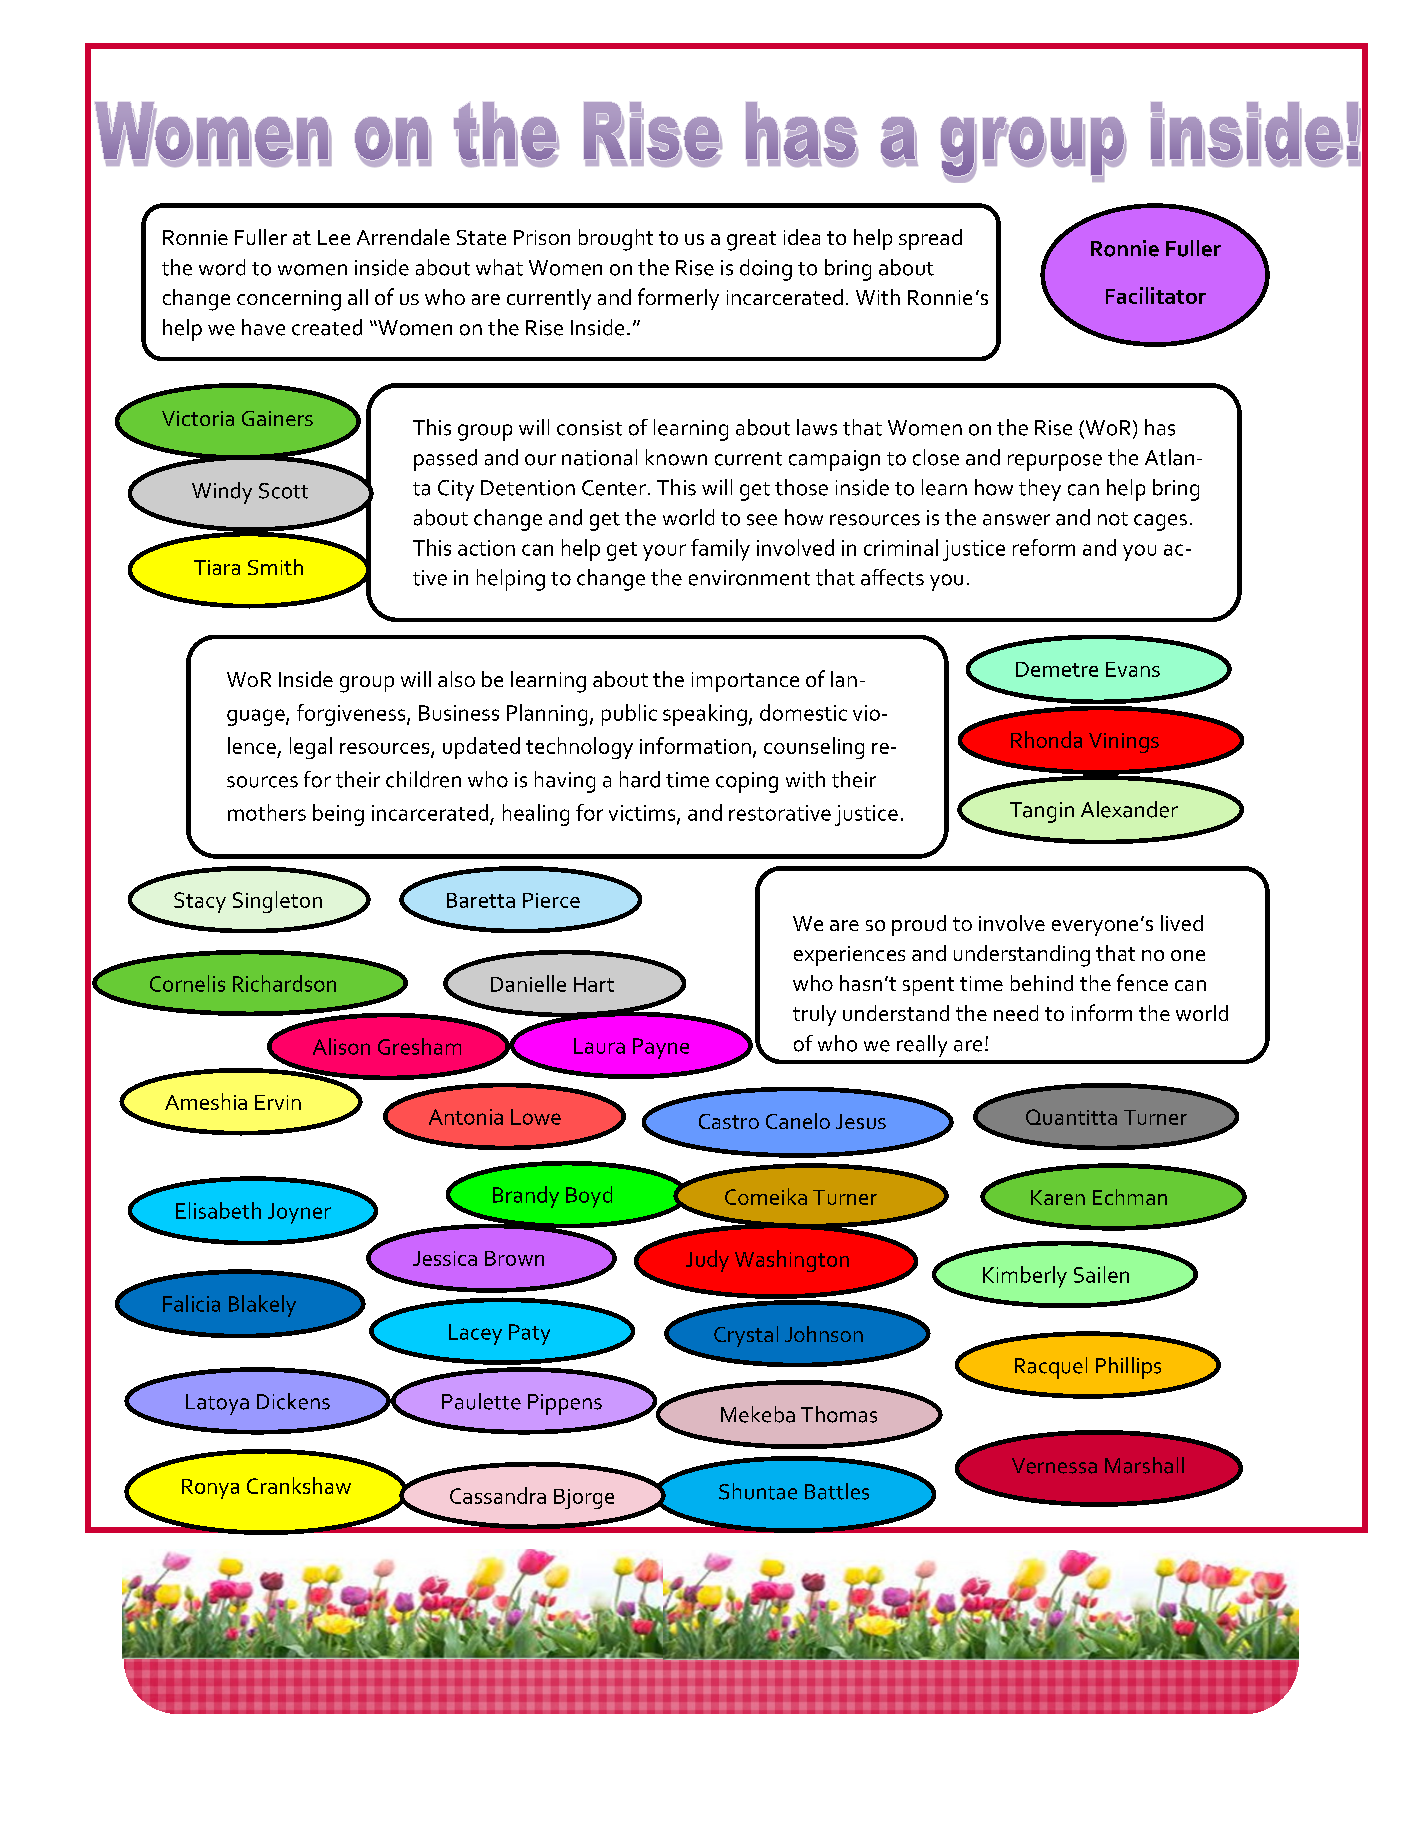 Image resolution: width=1422 pixels, height=1840 pixels. I want to click on victims, so click(643, 814).
